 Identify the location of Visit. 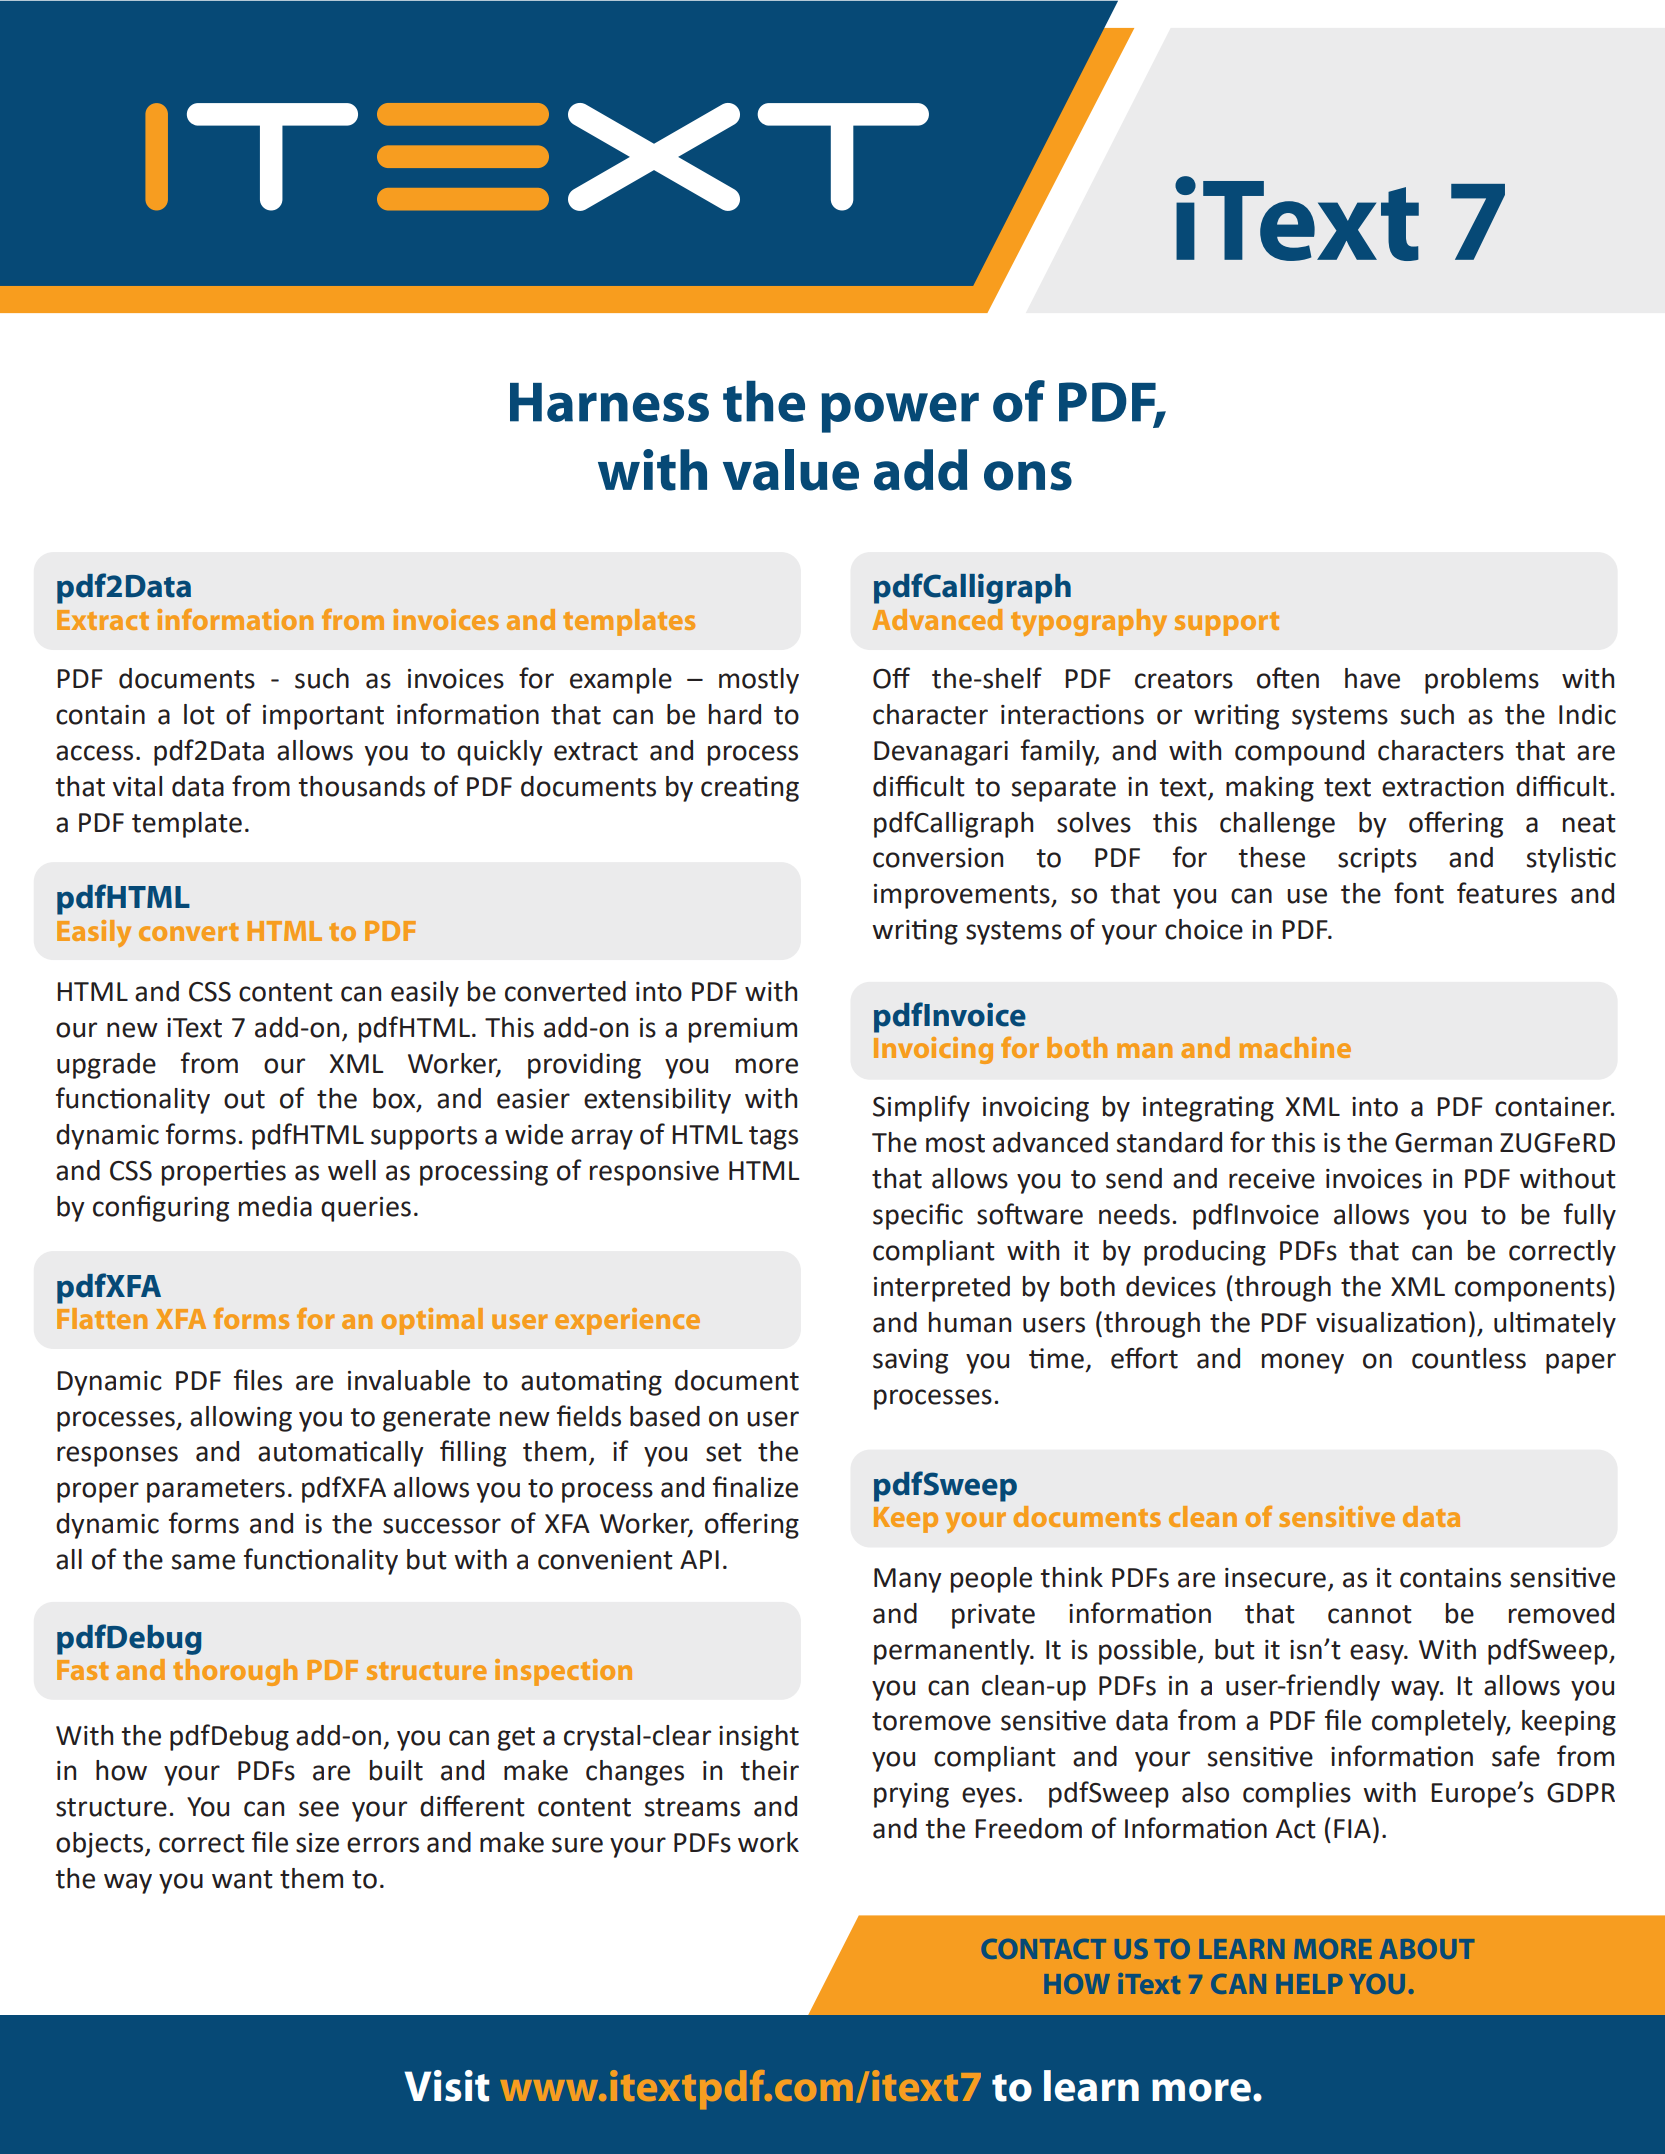
(447, 2086).
